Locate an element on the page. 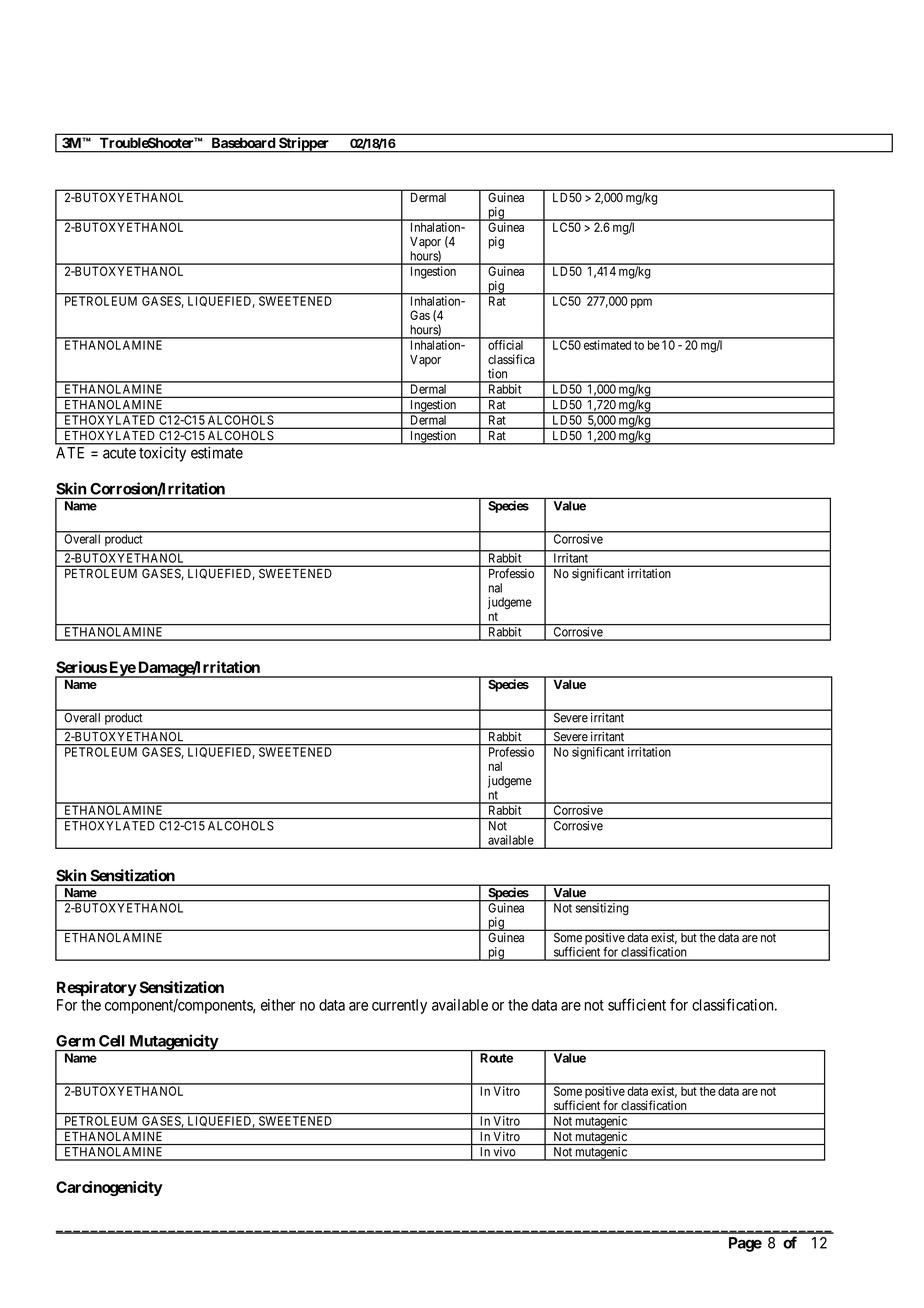 The image size is (924, 1308). sensitizing is located at coordinates (602, 908).
